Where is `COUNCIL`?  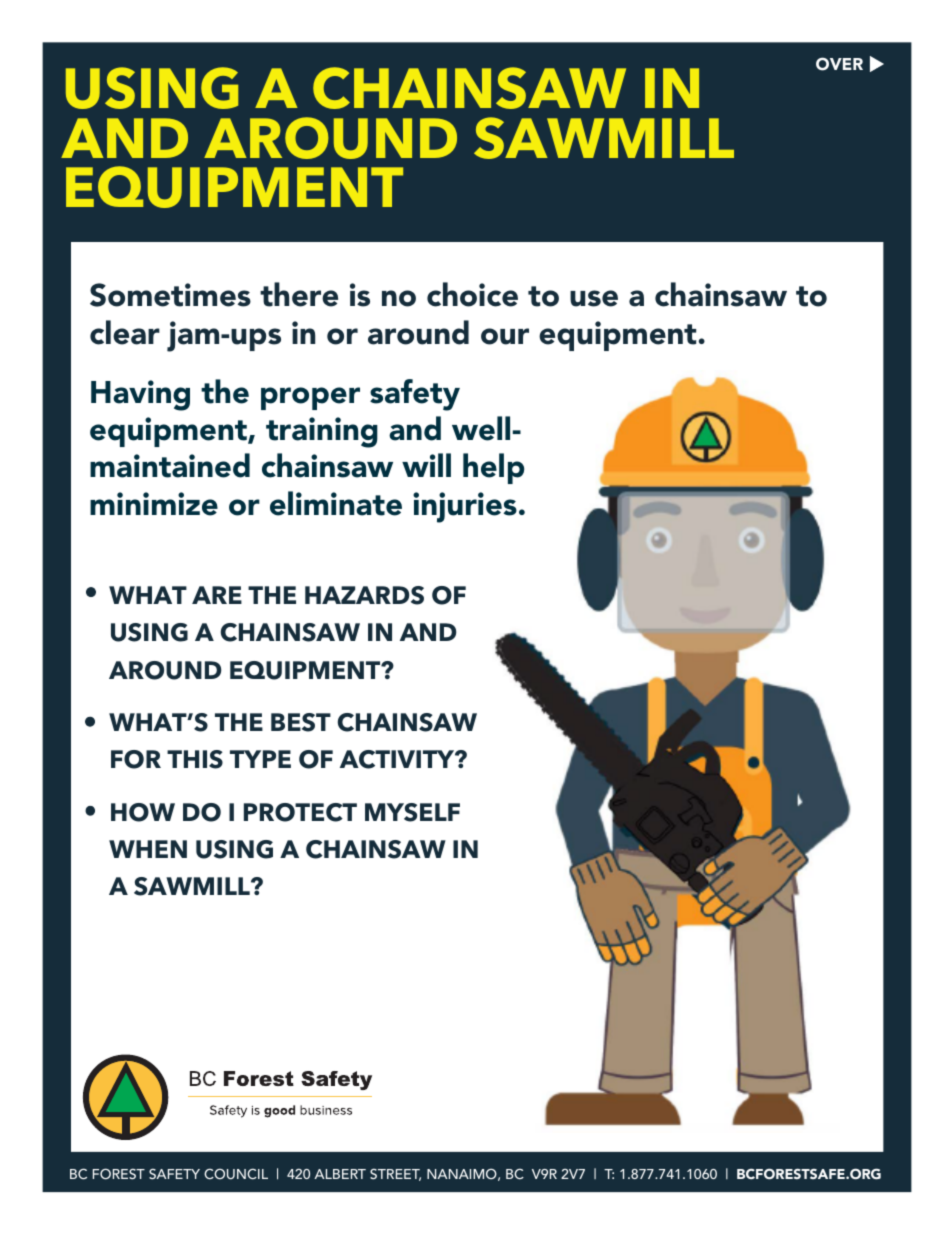
COUNCIL is located at coordinates (236, 1174).
